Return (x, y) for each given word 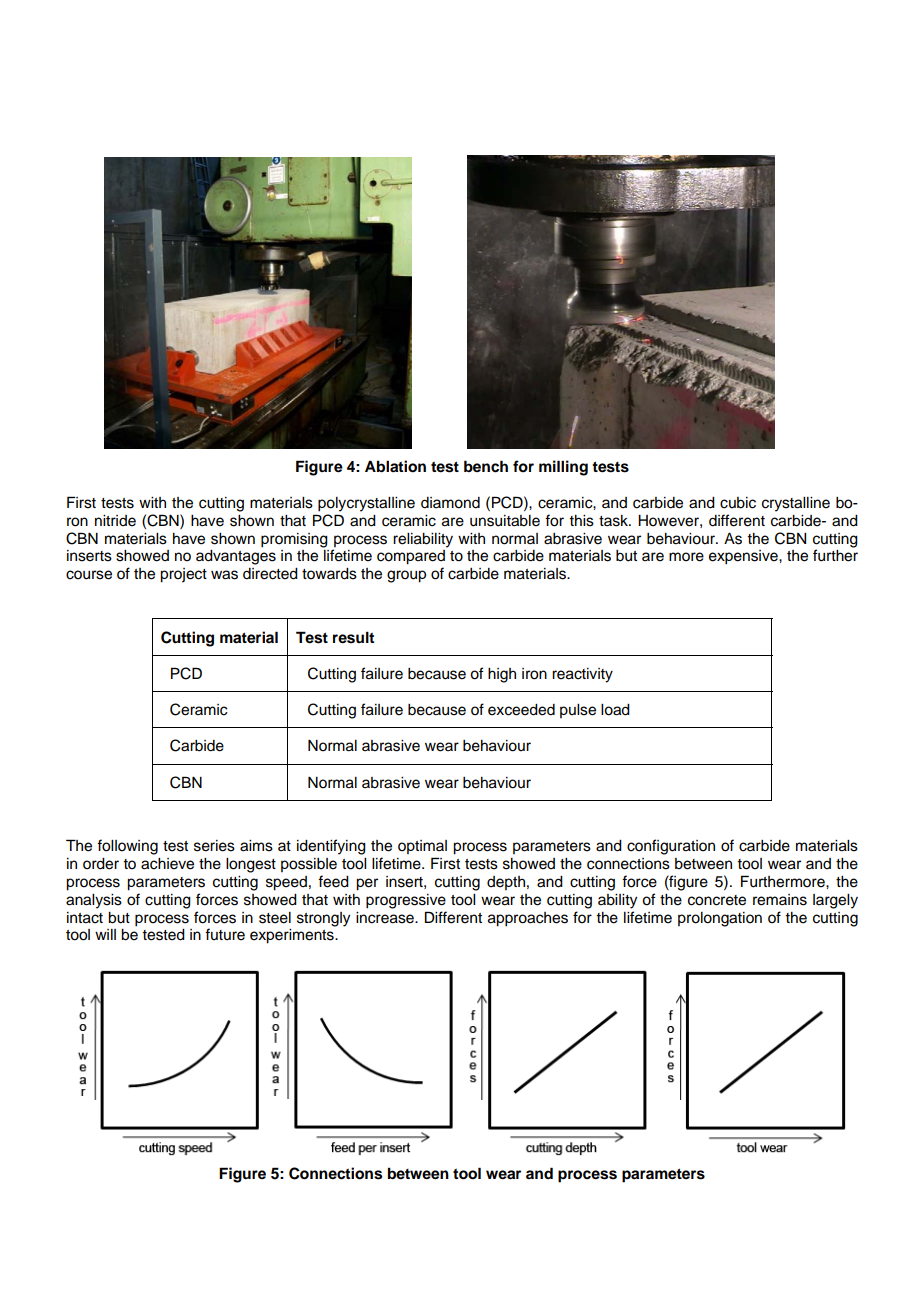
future (225, 934)
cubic (738, 503)
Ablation (395, 466)
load (615, 710)
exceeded (521, 710)
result (353, 637)
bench (486, 466)
